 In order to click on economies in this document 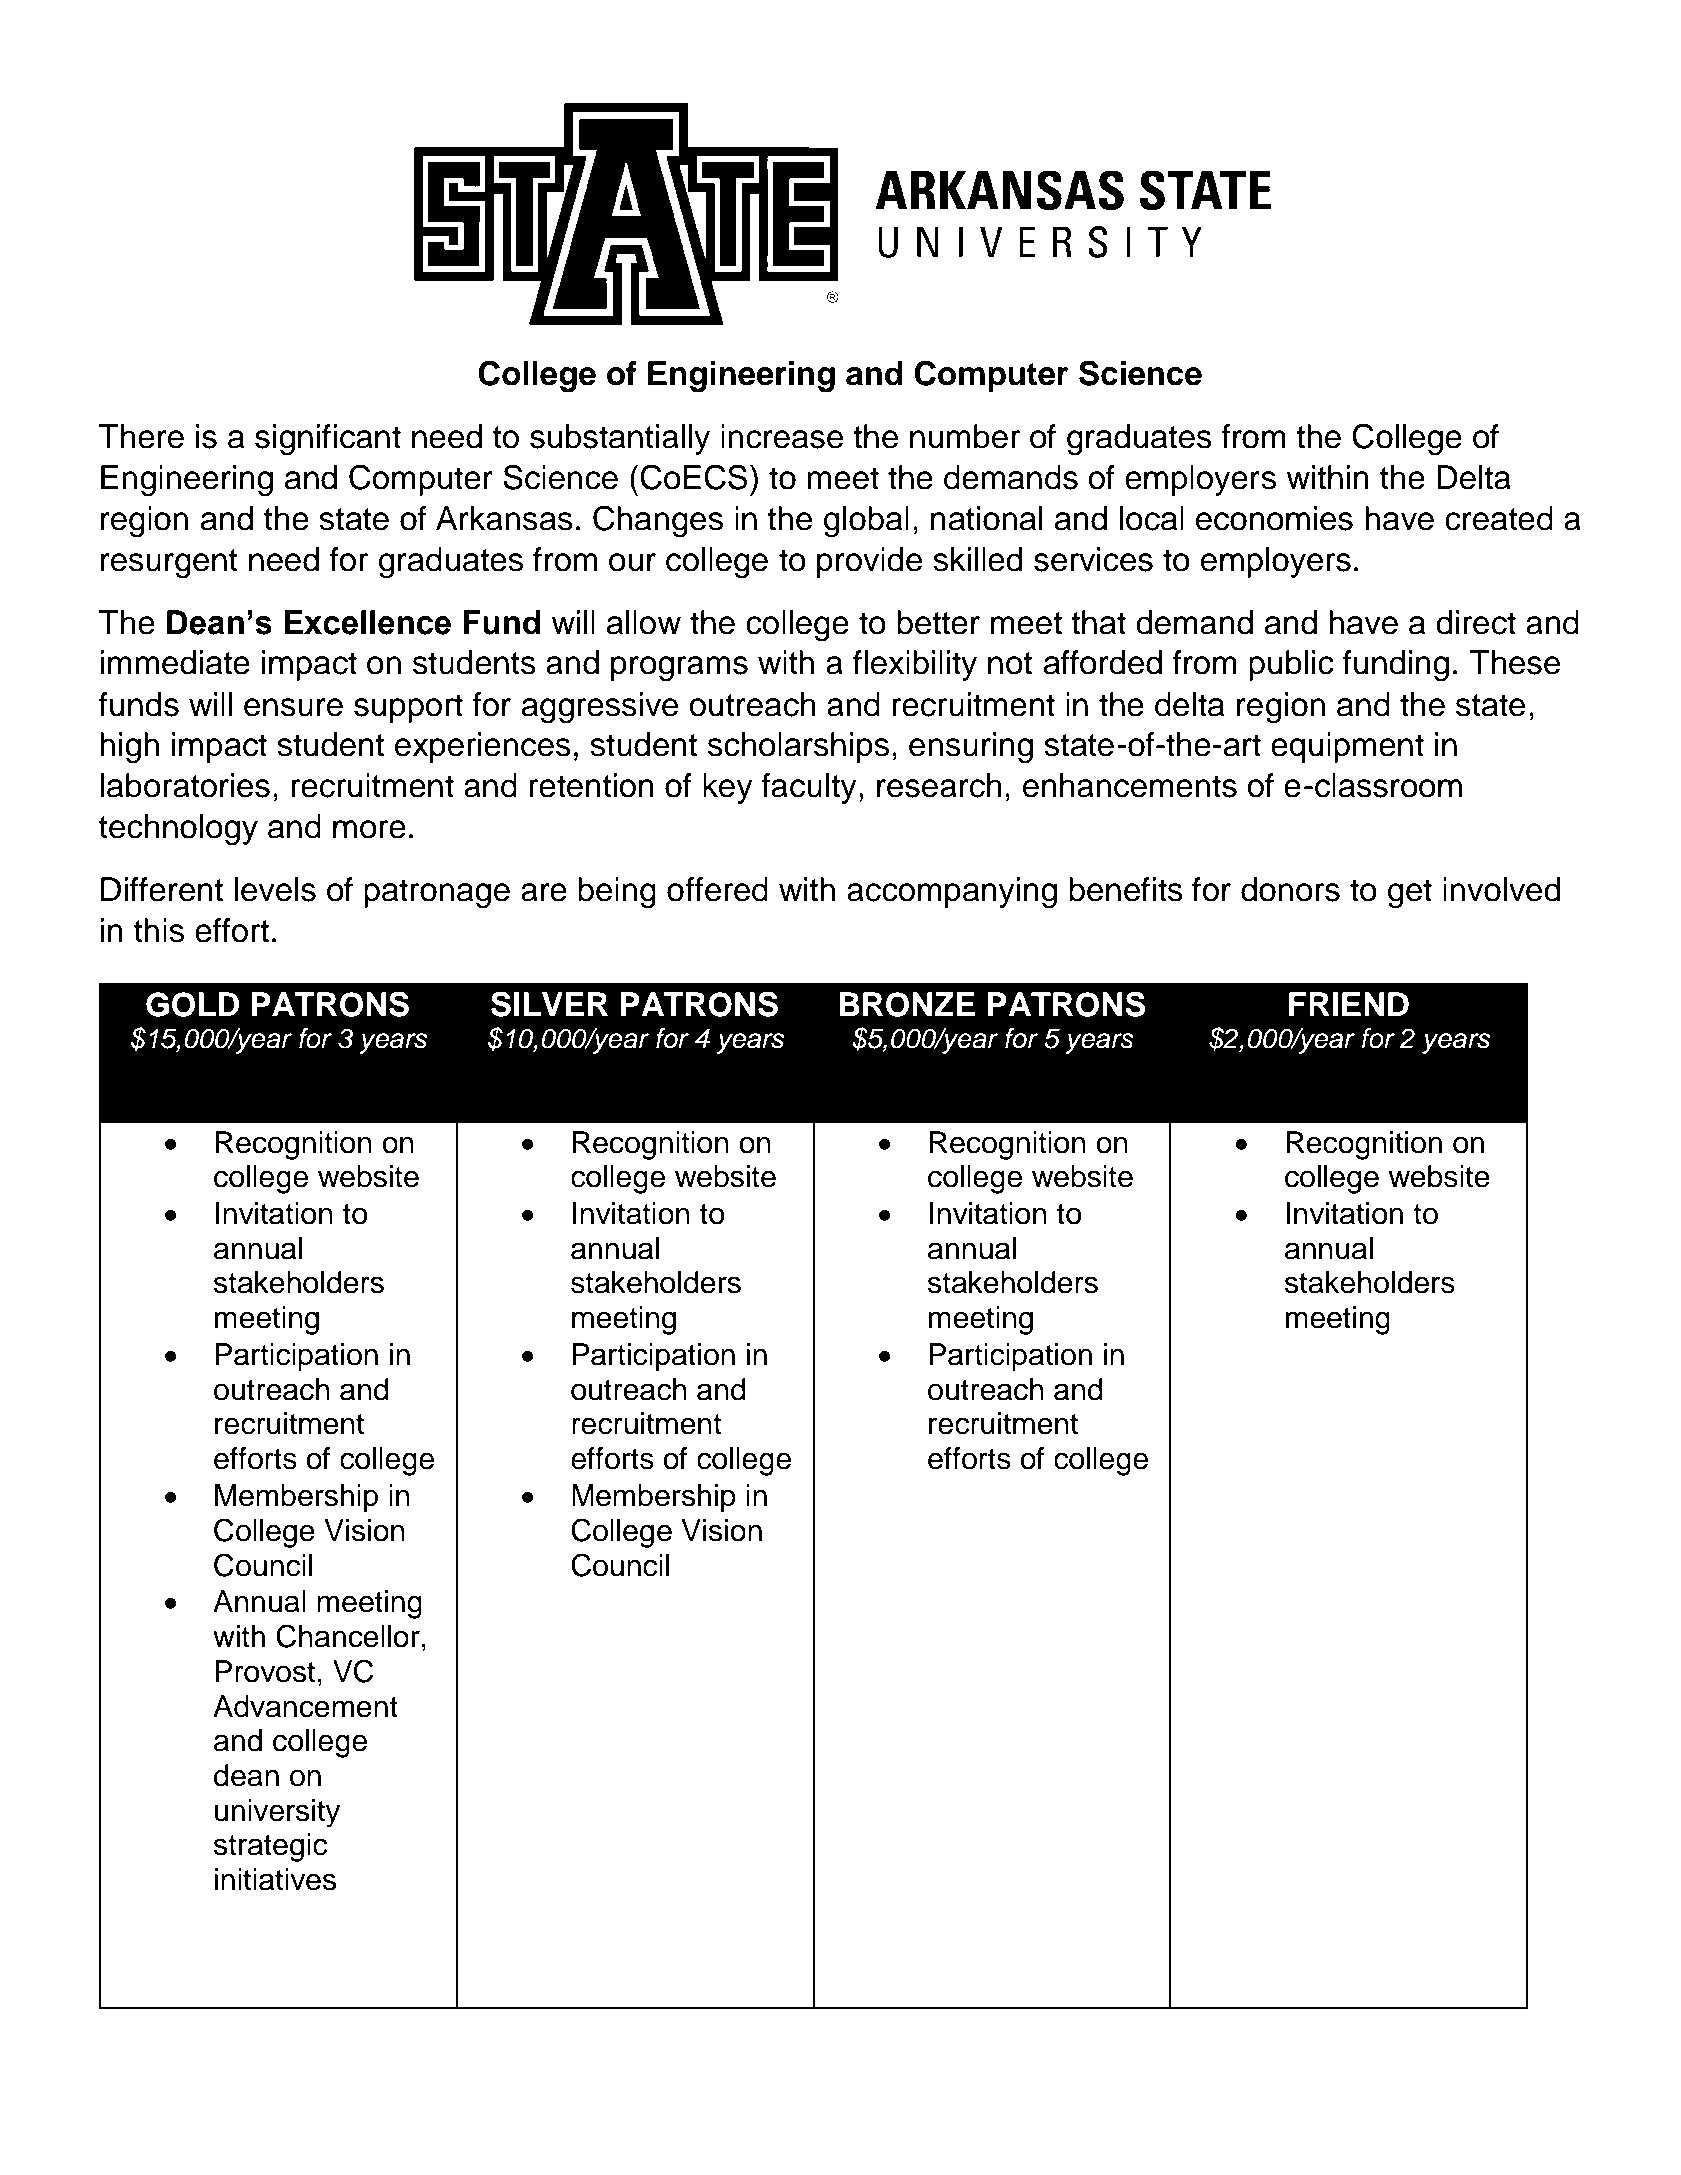, I will do `click(1274, 518)`.
